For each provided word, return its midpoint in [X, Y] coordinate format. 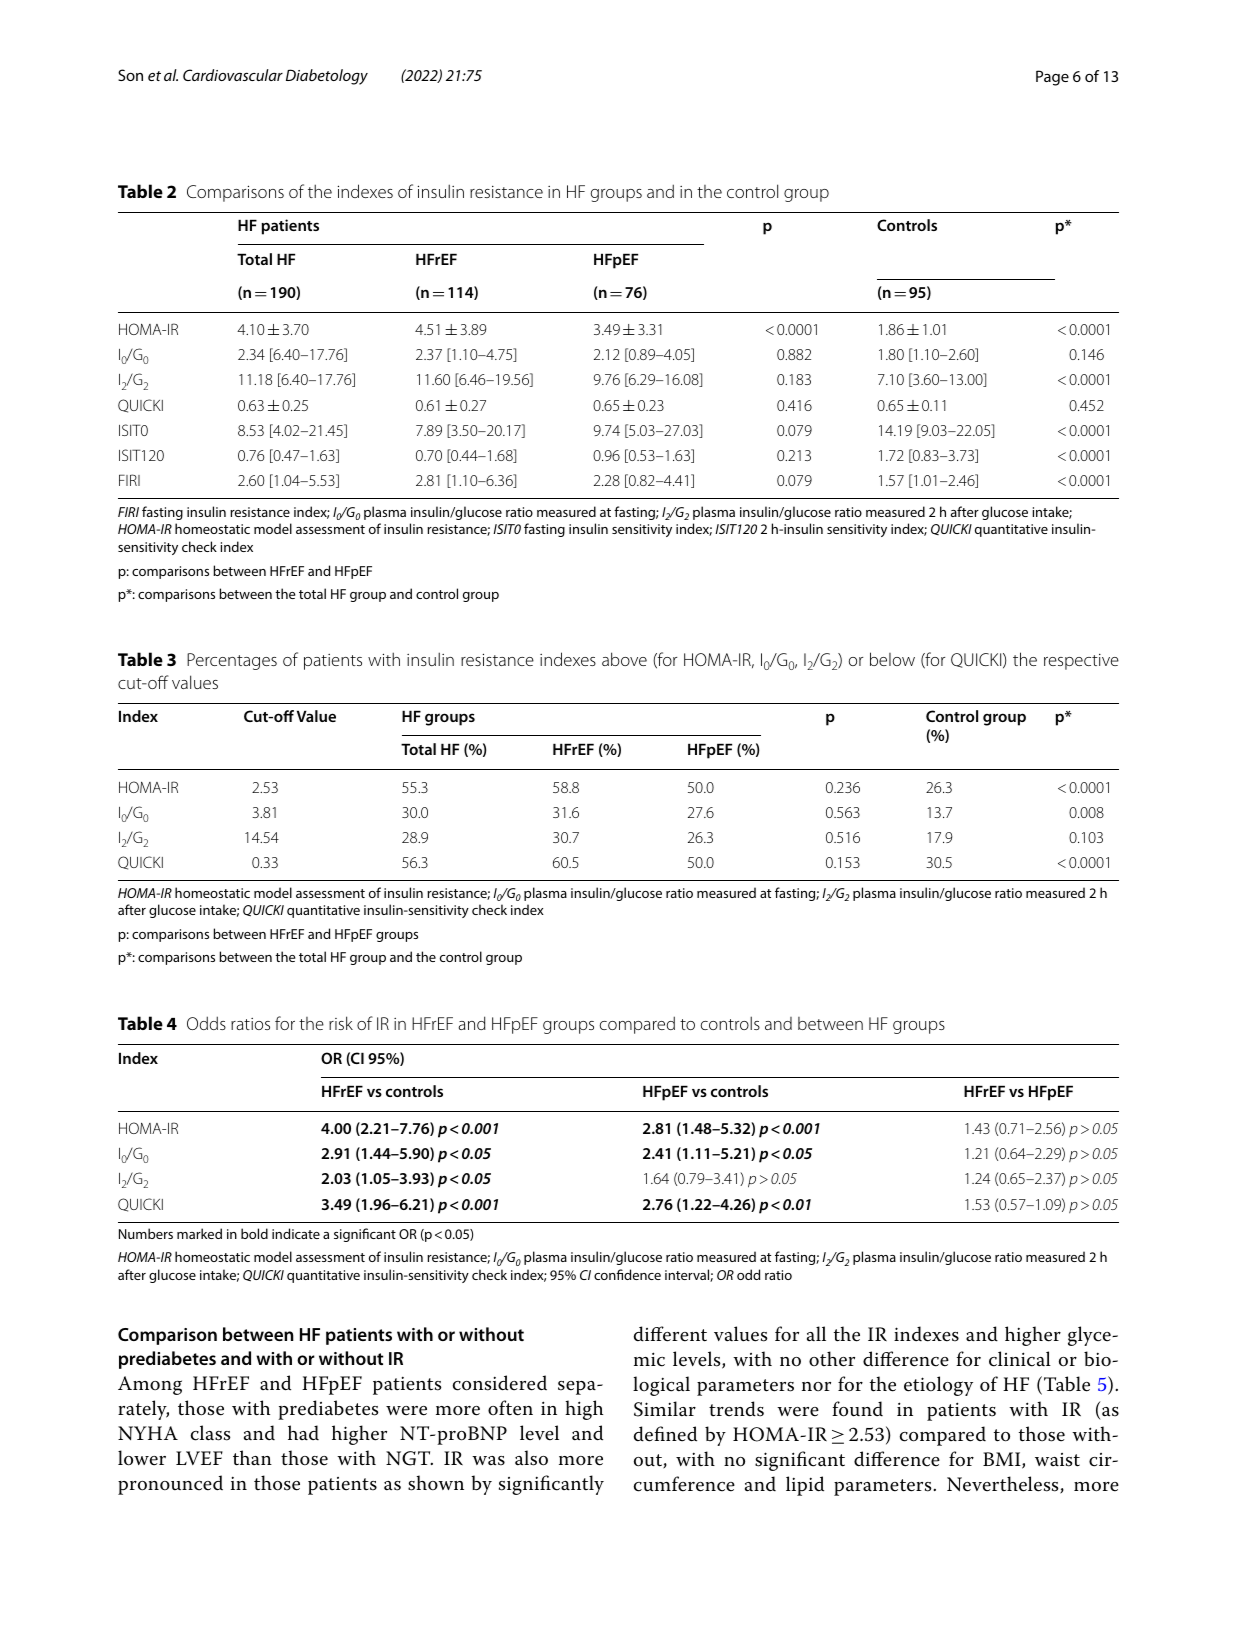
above [624, 659]
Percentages [232, 661]
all [816, 1334]
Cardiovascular [233, 75]
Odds [206, 1023]
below [892, 659]
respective [1081, 662]
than [252, 1458]
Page [1052, 78]
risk [341, 1023]
